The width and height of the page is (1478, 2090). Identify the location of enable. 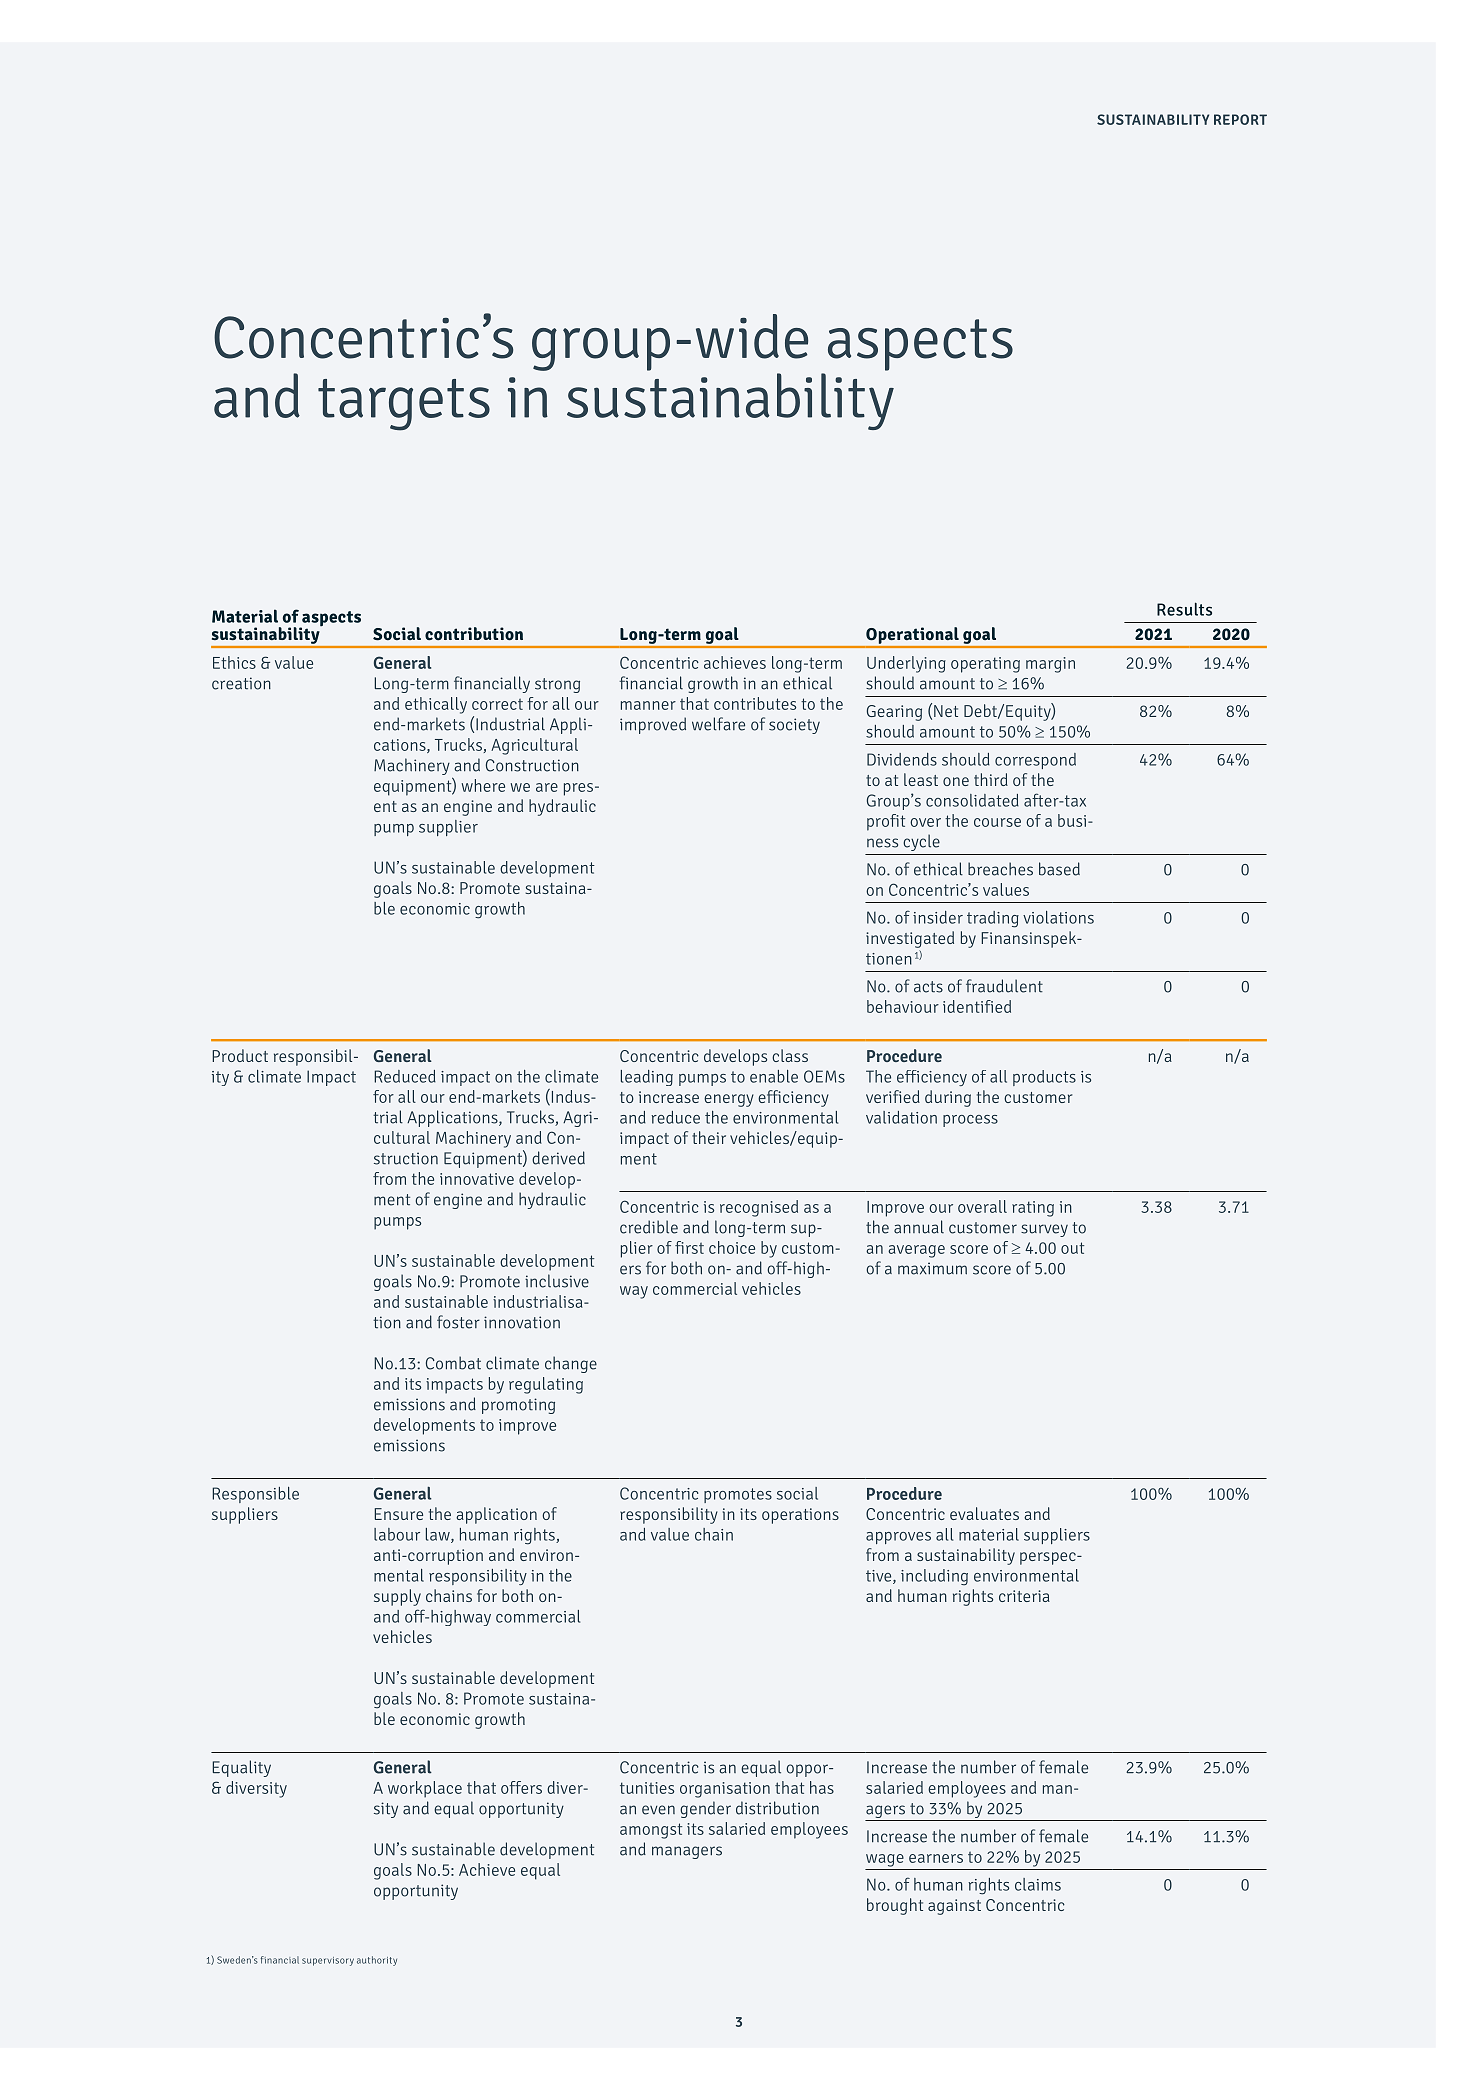
(774, 1076).
